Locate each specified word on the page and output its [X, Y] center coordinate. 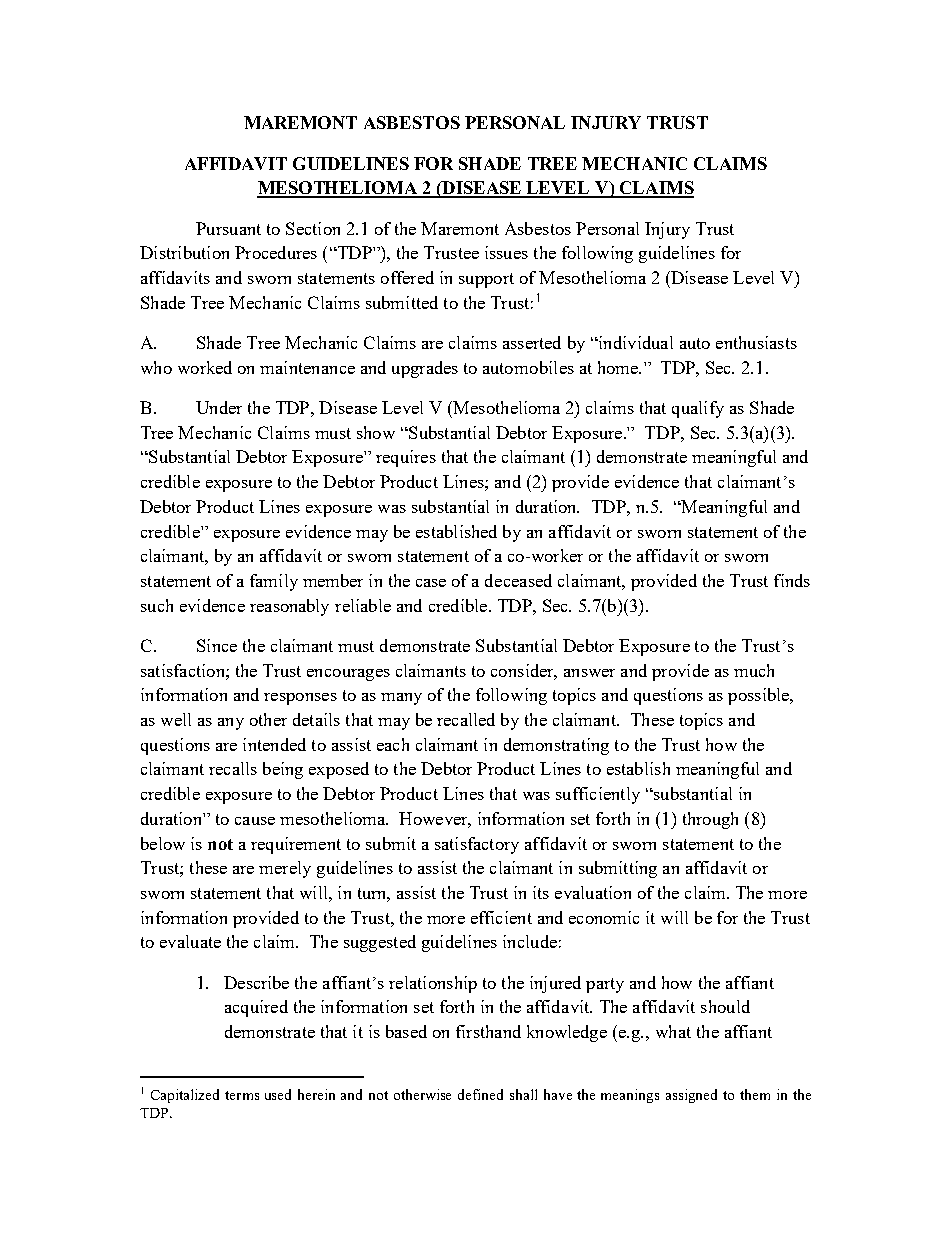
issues [506, 252]
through [710, 820]
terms [242, 1095]
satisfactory [477, 845]
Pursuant [228, 228]
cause [255, 821]
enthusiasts [756, 342]
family [274, 582]
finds [792, 580]
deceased [518, 580]
